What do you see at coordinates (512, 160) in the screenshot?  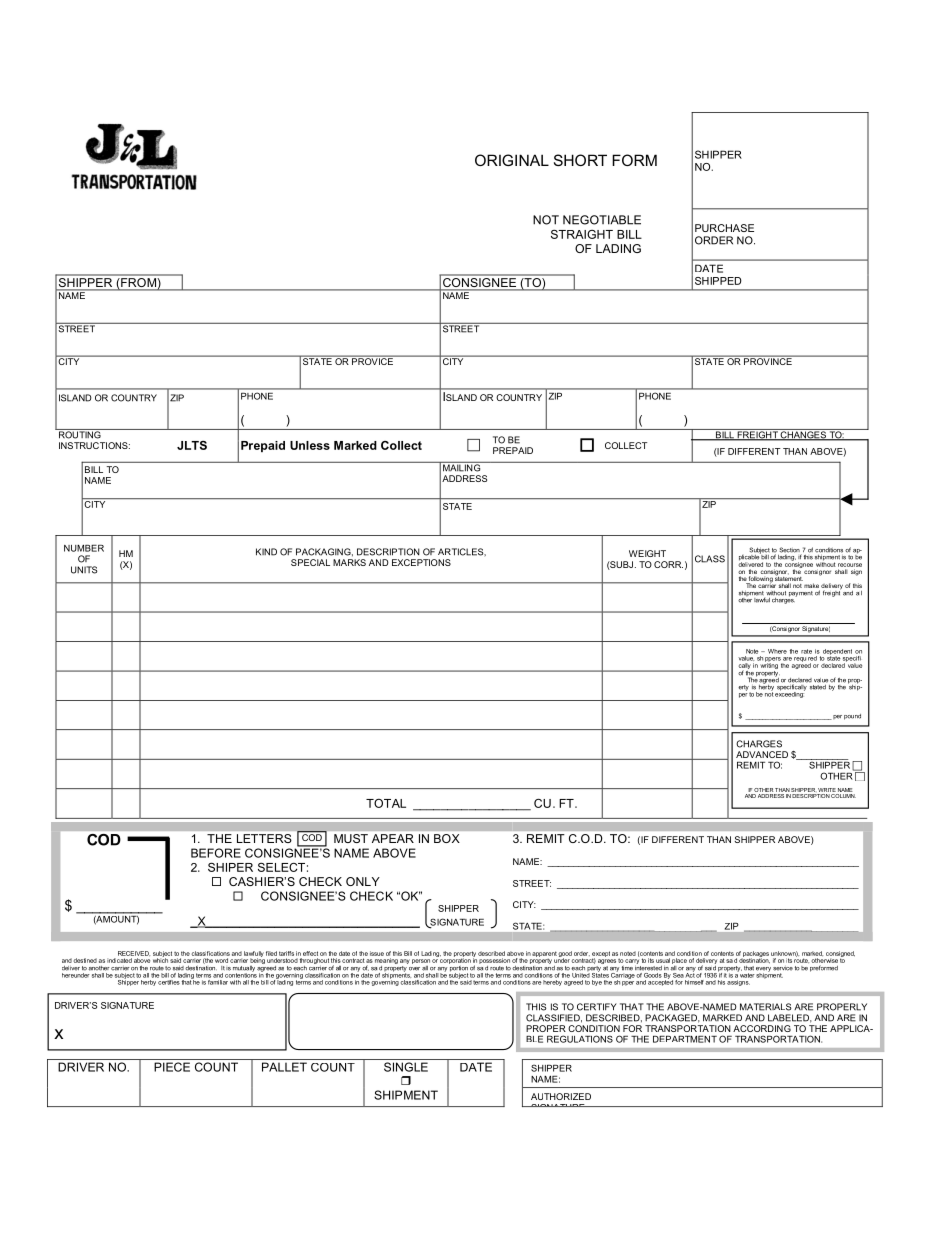 I see `ORIGINAL` at bounding box center [512, 160].
